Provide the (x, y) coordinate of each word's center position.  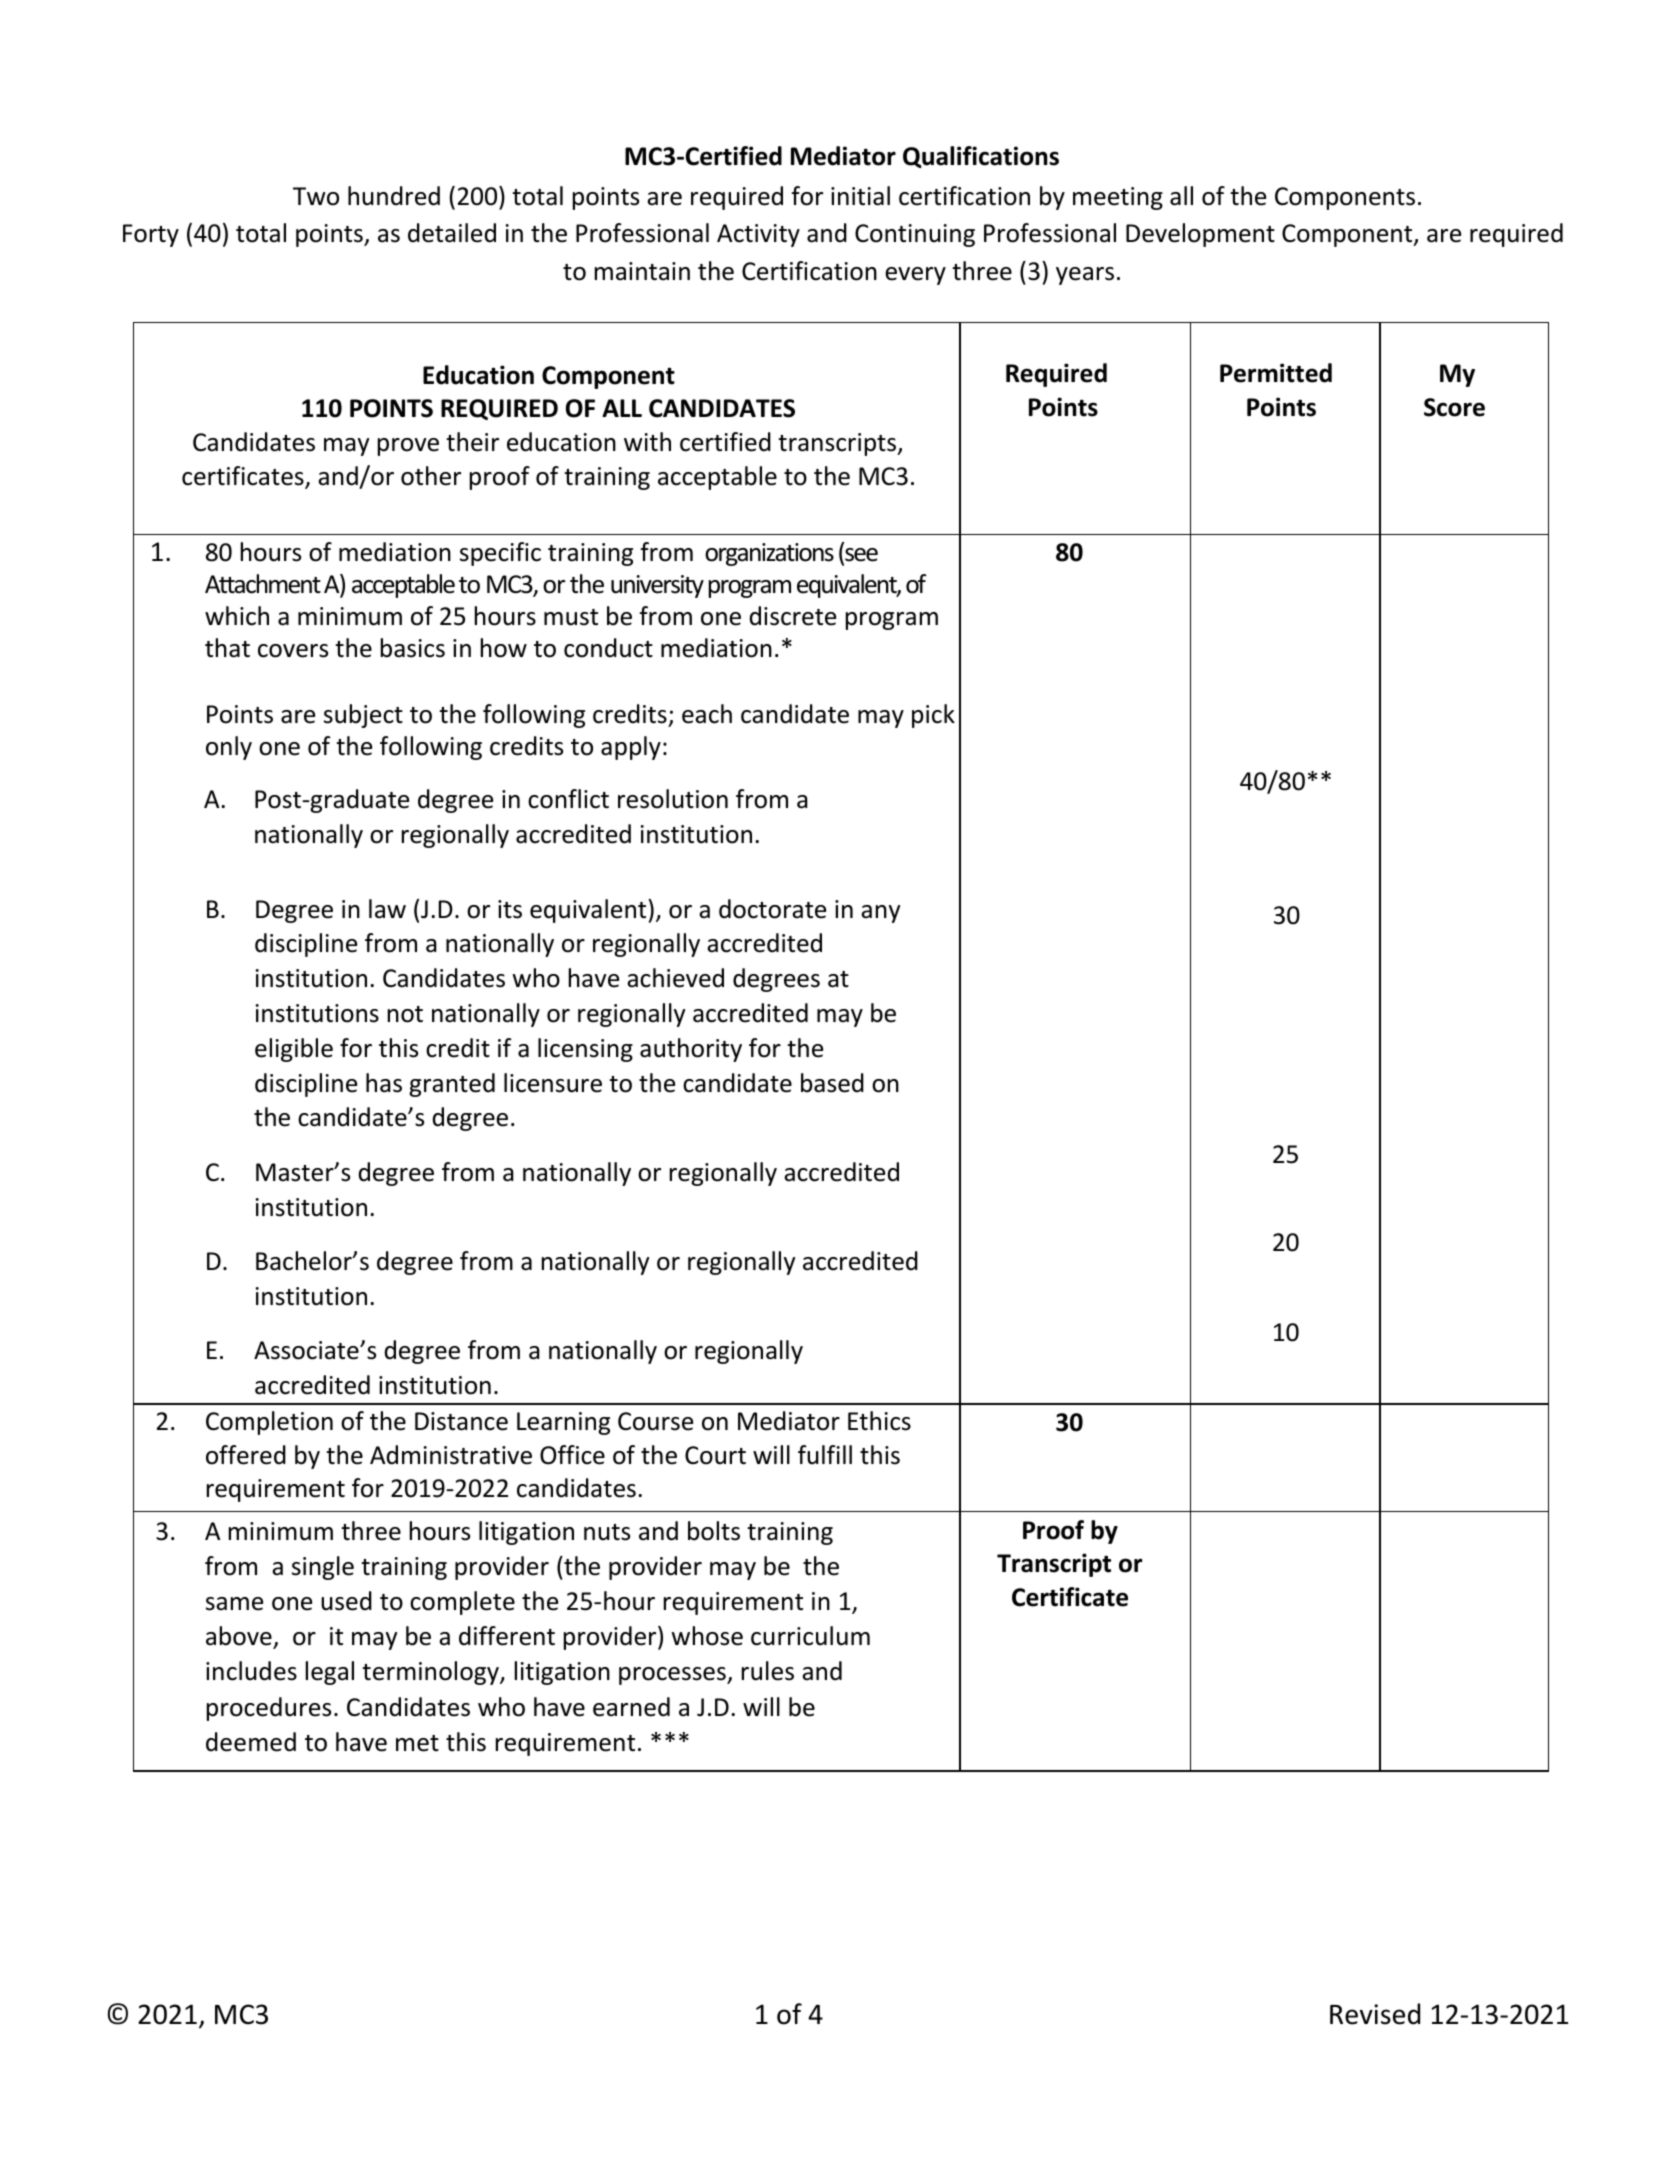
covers (293, 651)
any (880, 914)
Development (1200, 235)
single (323, 1568)
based (832, 1083)
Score (1454, 407)
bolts (714, 1531)
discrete (793, 616)
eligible (294, 1050)
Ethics (879, 1421)
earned (631, 1707)
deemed (251, 1742)
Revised (1375, 2014)
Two (316, 196)
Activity (758, 235)
